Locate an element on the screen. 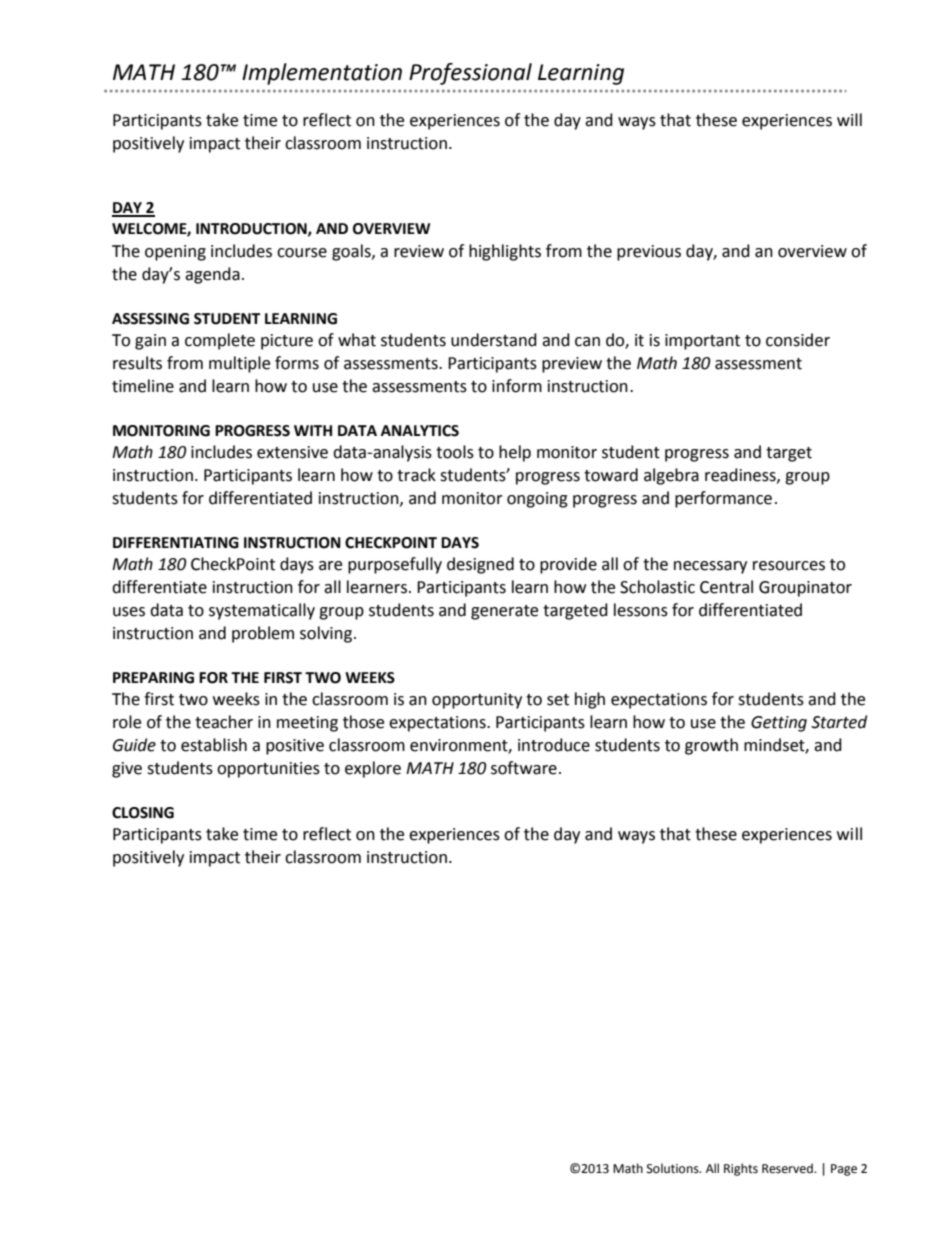 The image size is (952, 1233). Professional is located at coordinates (470, 74).
